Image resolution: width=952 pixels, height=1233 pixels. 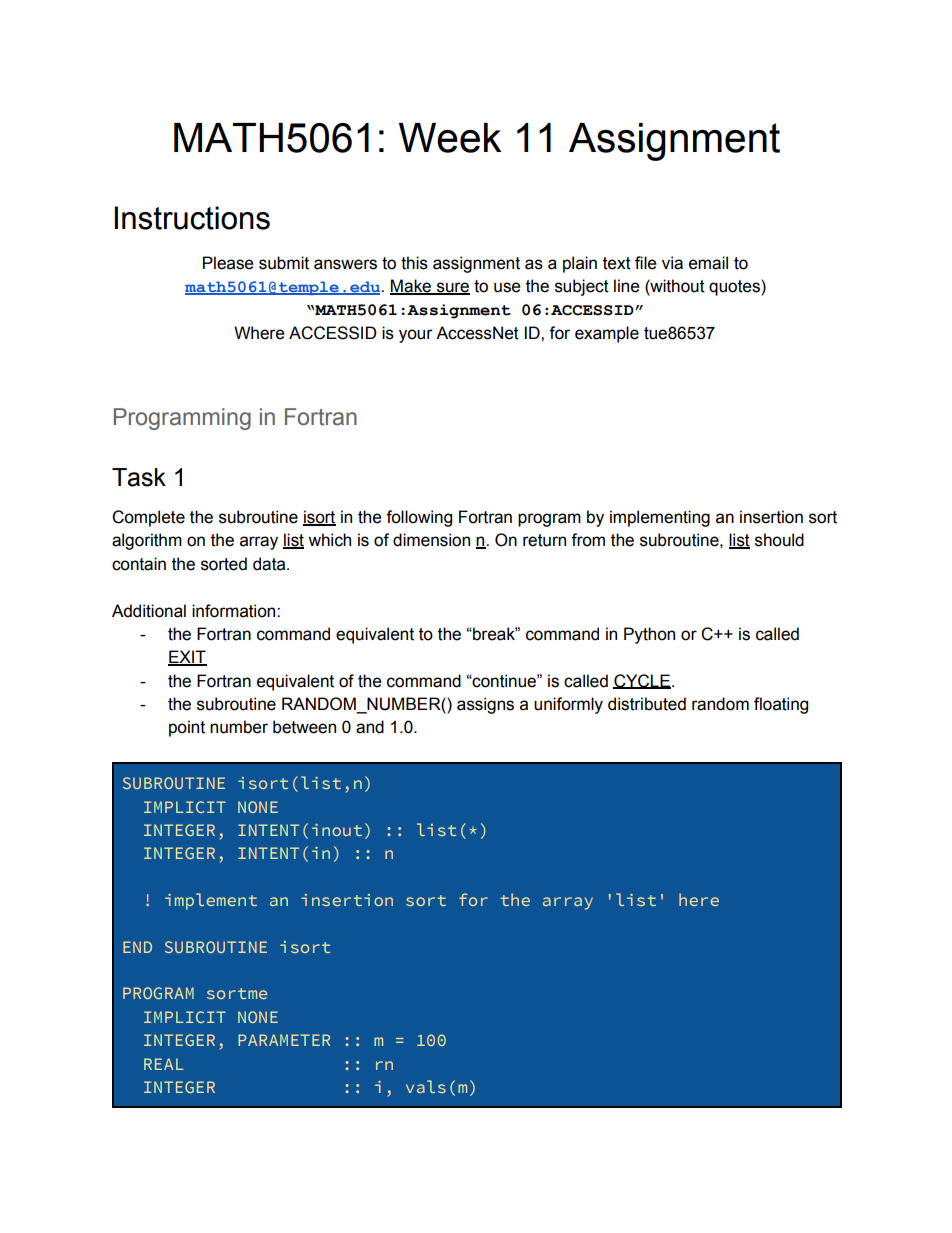 I want to click on Python, so click(x=649, y=635).
